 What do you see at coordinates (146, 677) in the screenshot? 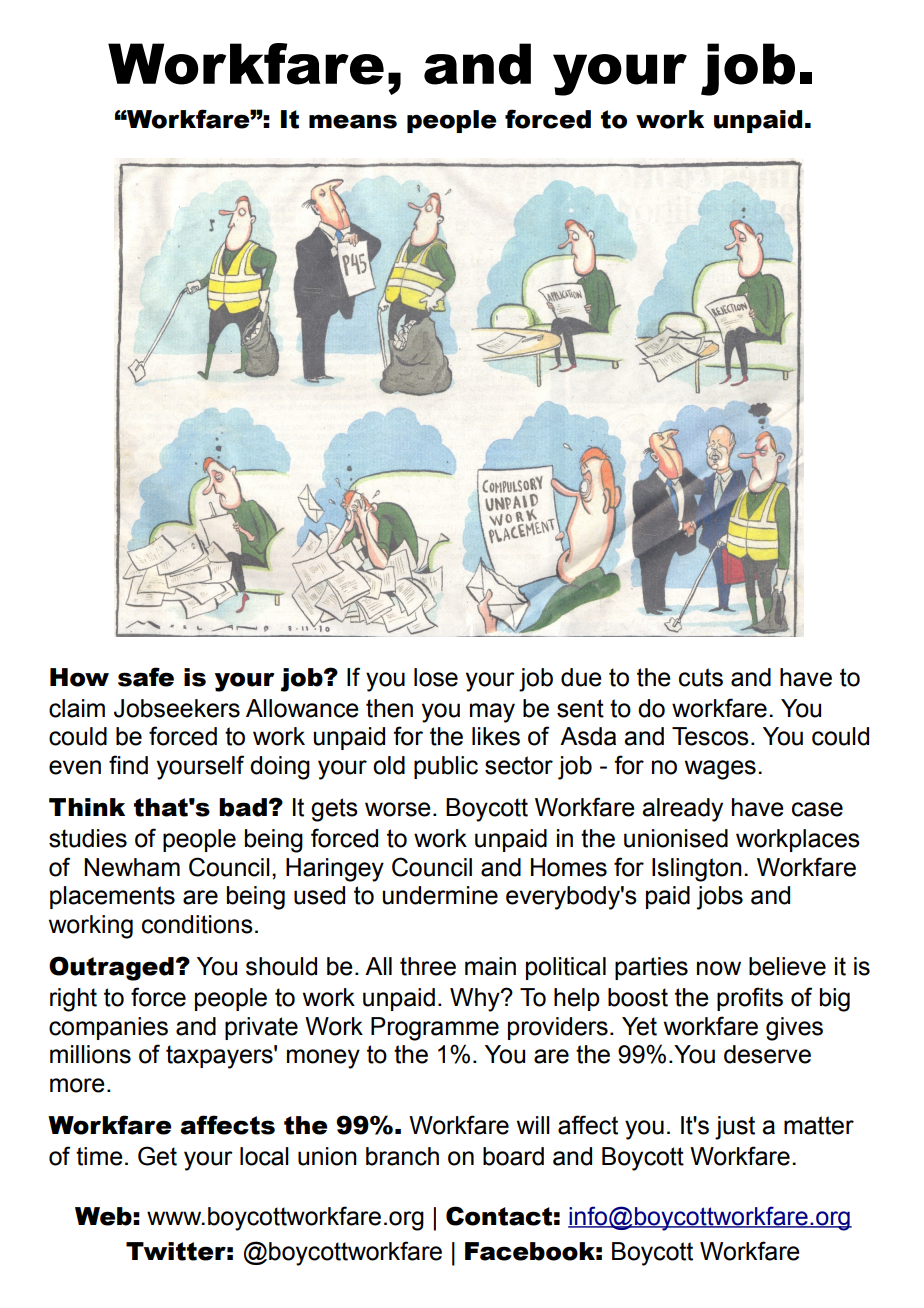
I see `safe` at bounding box center [146, 677].
